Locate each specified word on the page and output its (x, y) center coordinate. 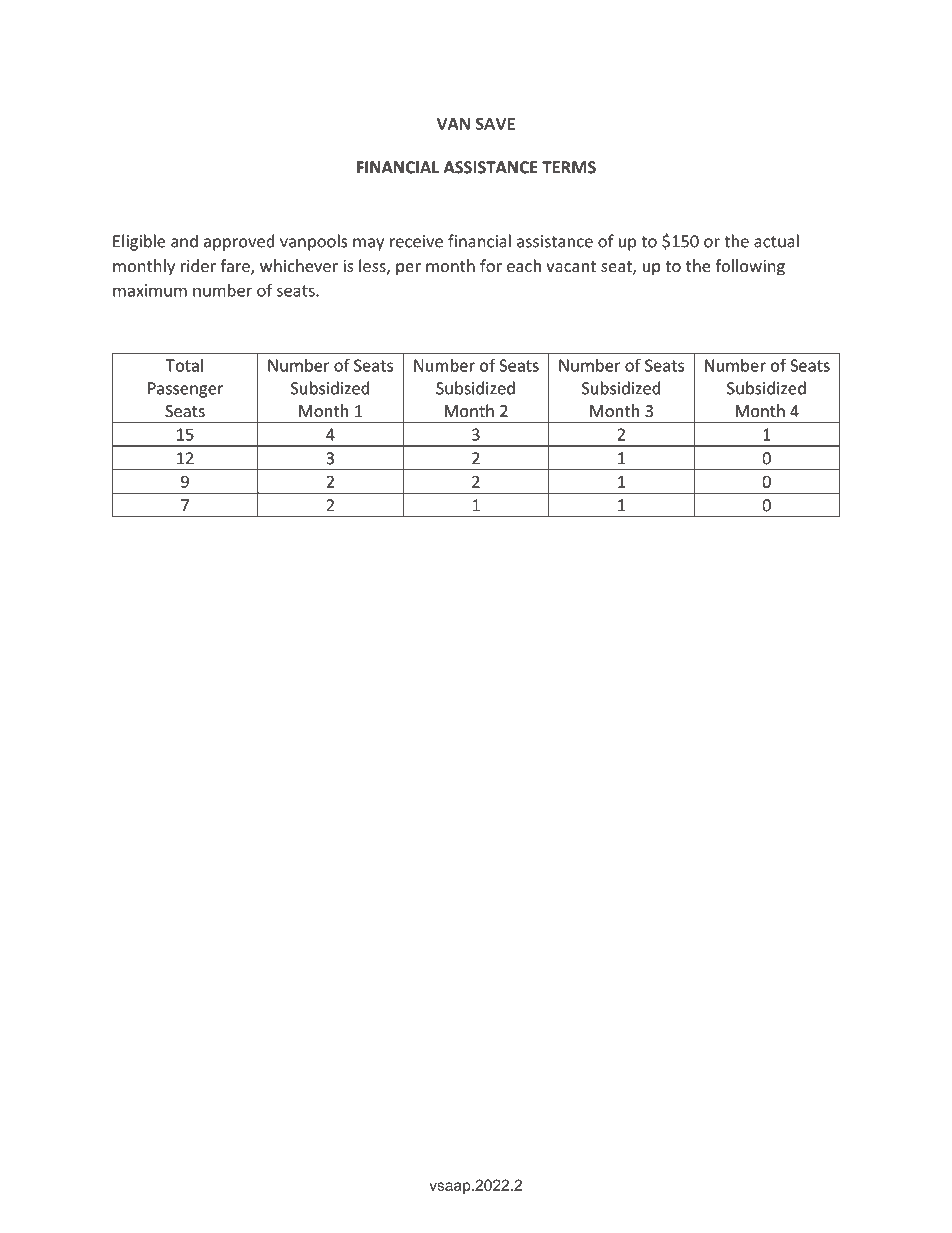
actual (776, 241)
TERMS (569, 167)
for (491, 265)
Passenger (185, 390)
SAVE (495, 124)
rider (198, 265)
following (750, 267)
